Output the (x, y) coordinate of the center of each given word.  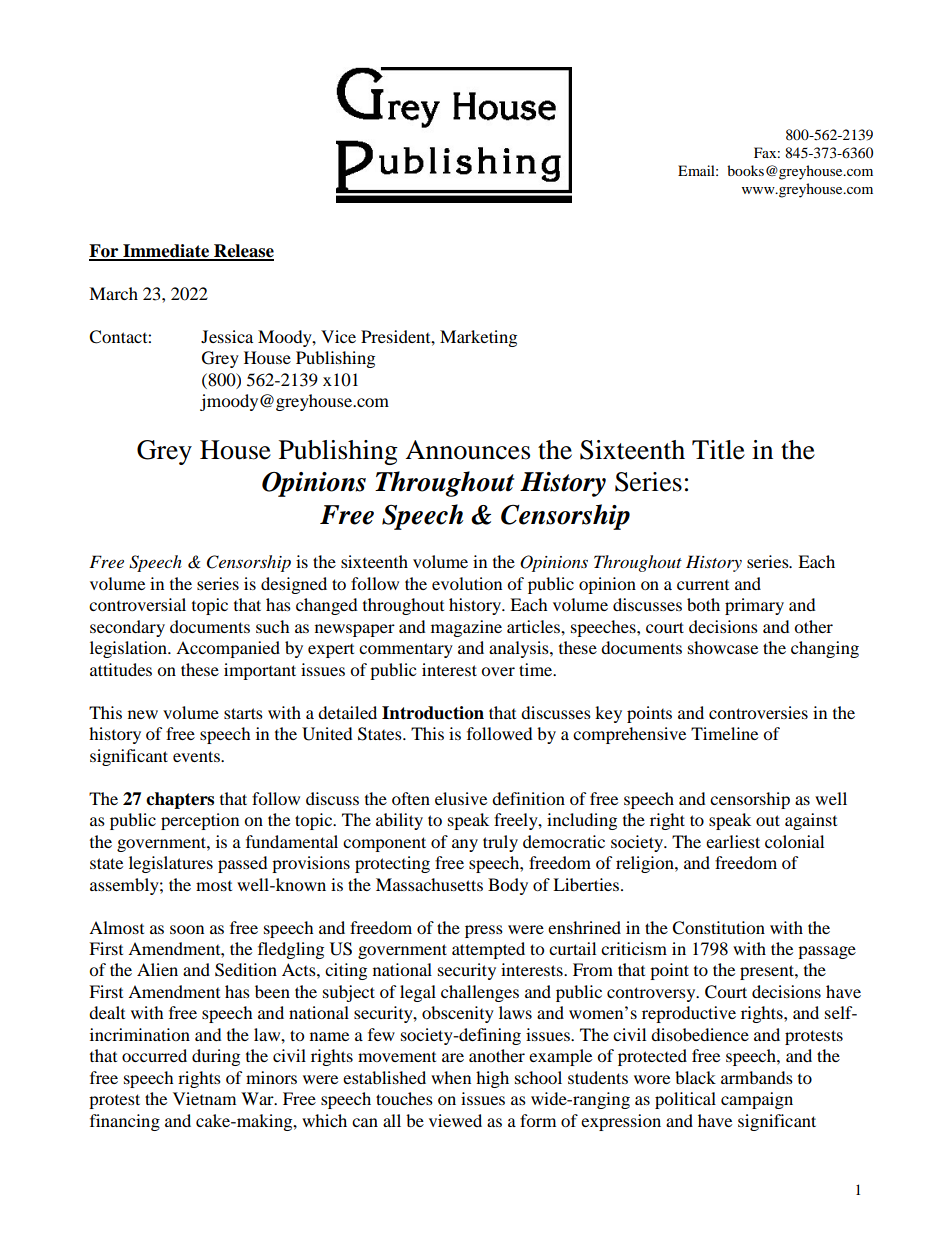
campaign (757, 1100)
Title (718, 450)
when (451, 1077)
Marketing (478, 338)
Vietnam (204, 1098)
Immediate (166, 252)
